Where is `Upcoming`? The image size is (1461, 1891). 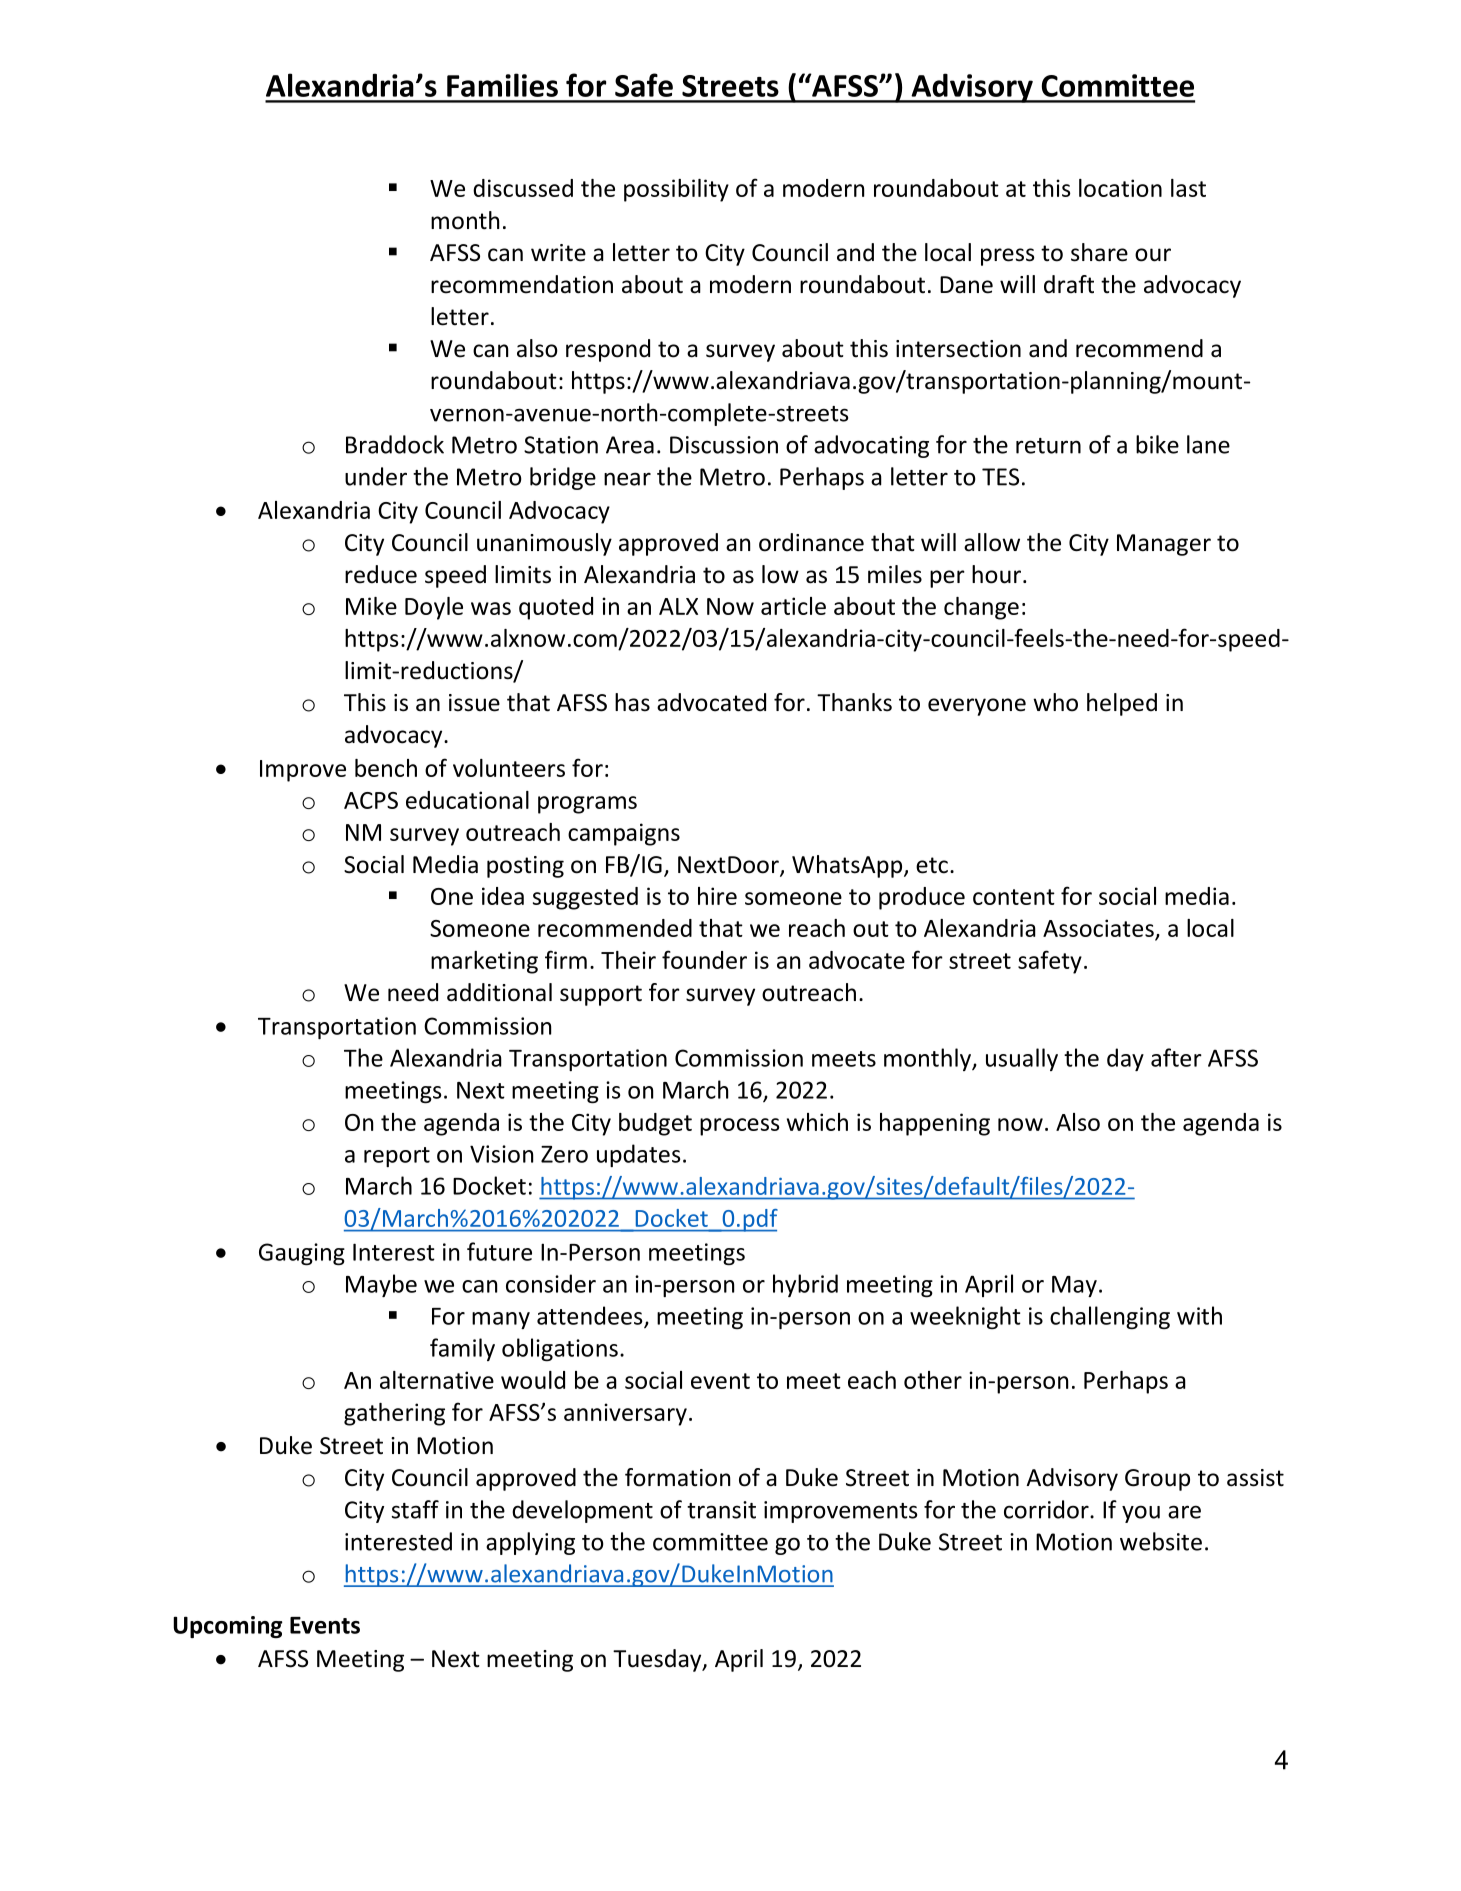
Upcoming is located at coordinates (228, 1627).
